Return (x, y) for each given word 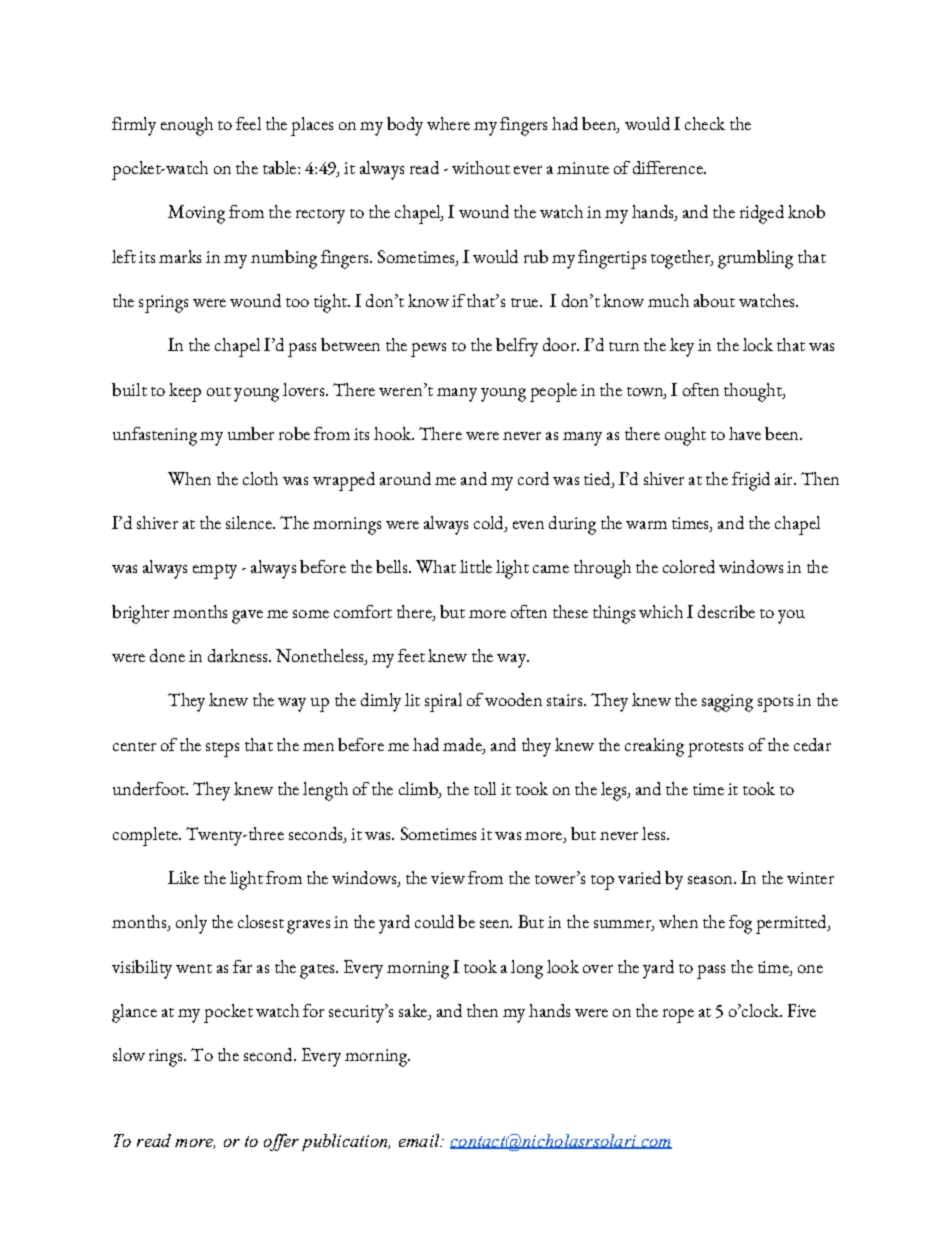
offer (281, 1142)
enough (187, 126)
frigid (751, 481)
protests (715, 749)
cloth (260, 478)
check (705, 123)
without (481, 167)
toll (485, 788)
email (420, 1140)
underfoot (150, 788)
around (405, 478)
